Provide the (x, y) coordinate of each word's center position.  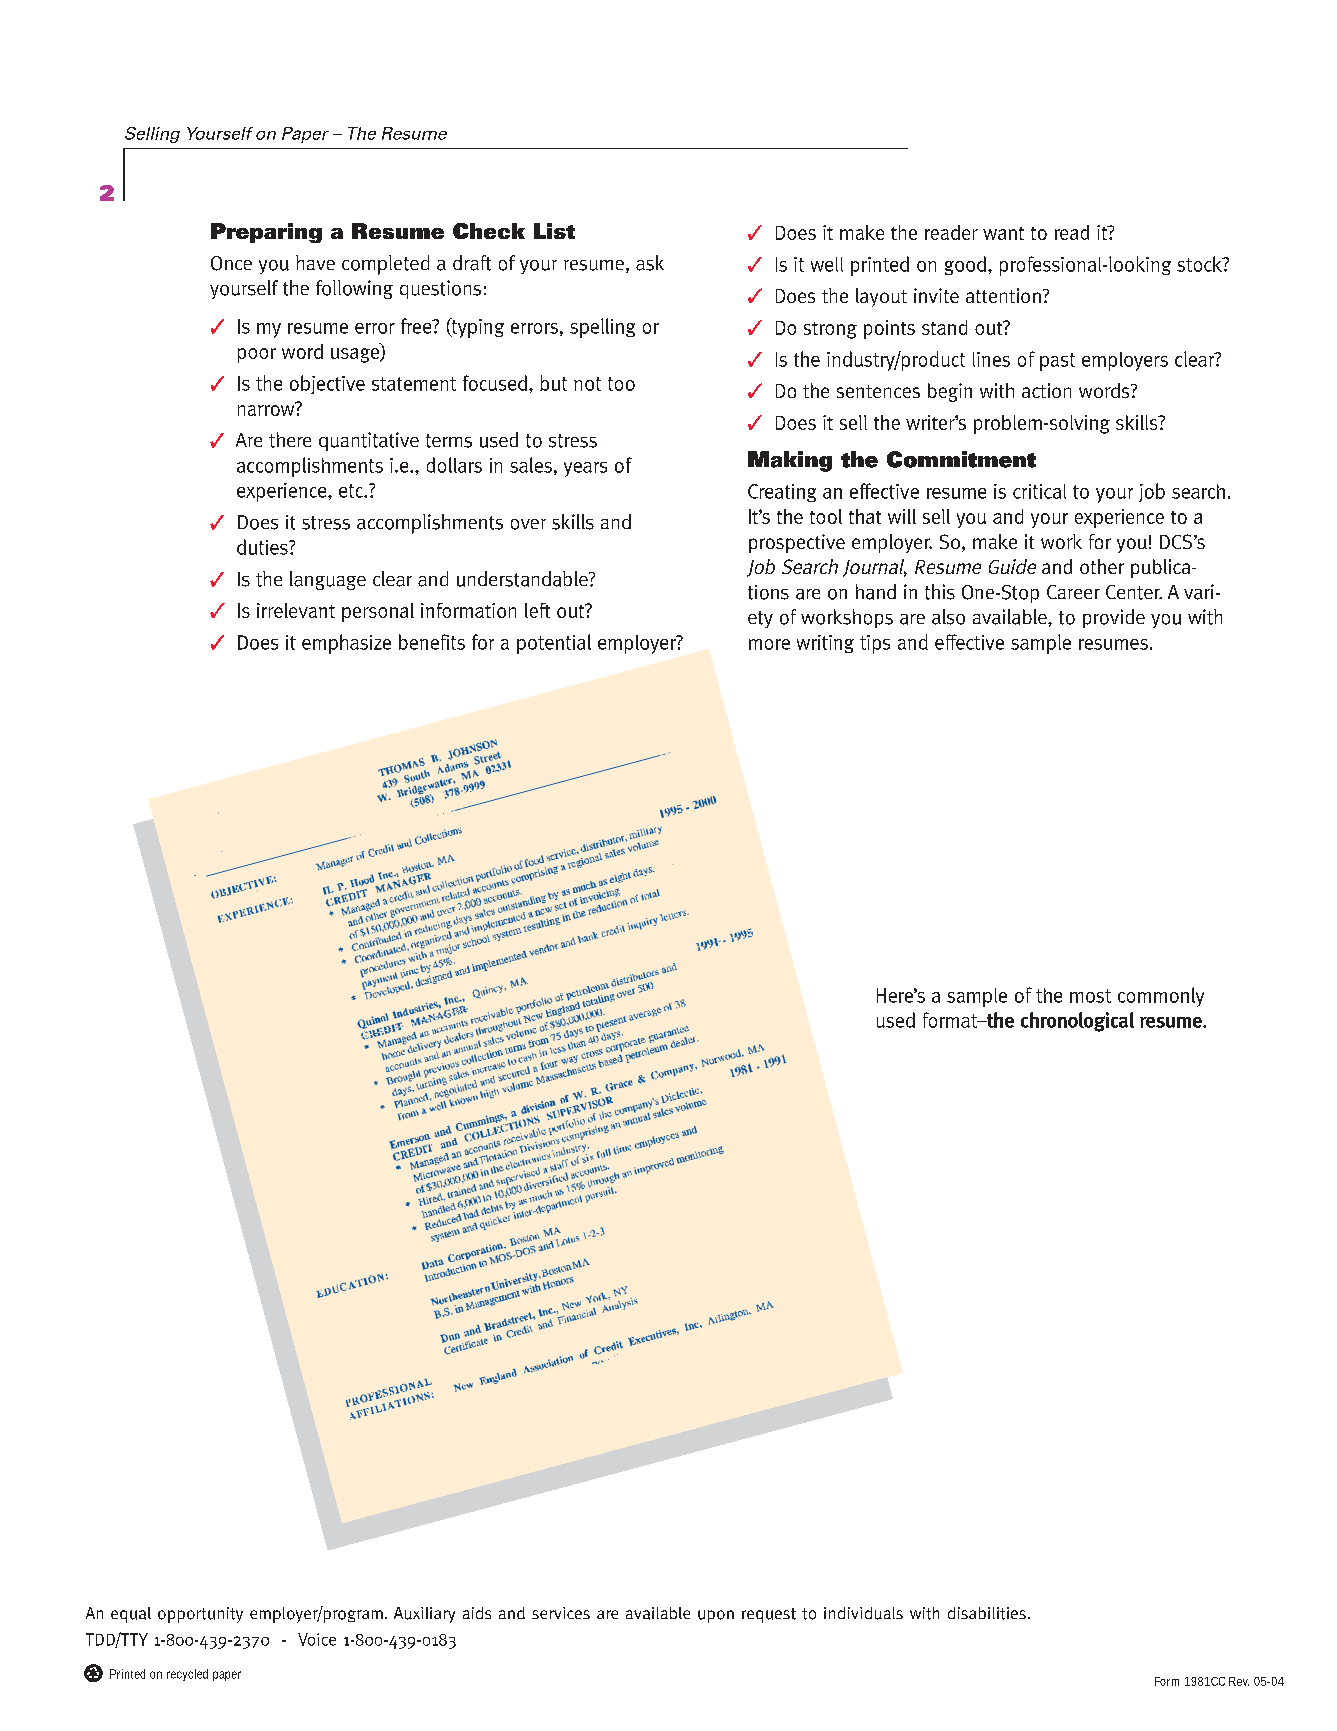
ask (650, 263)
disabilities (987, 1613)
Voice (317, 1639)
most (1090, 996)
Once (231, 263)
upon (716, 1616)
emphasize (346, 644)
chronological (1077, 1022)
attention (1003, 295)
